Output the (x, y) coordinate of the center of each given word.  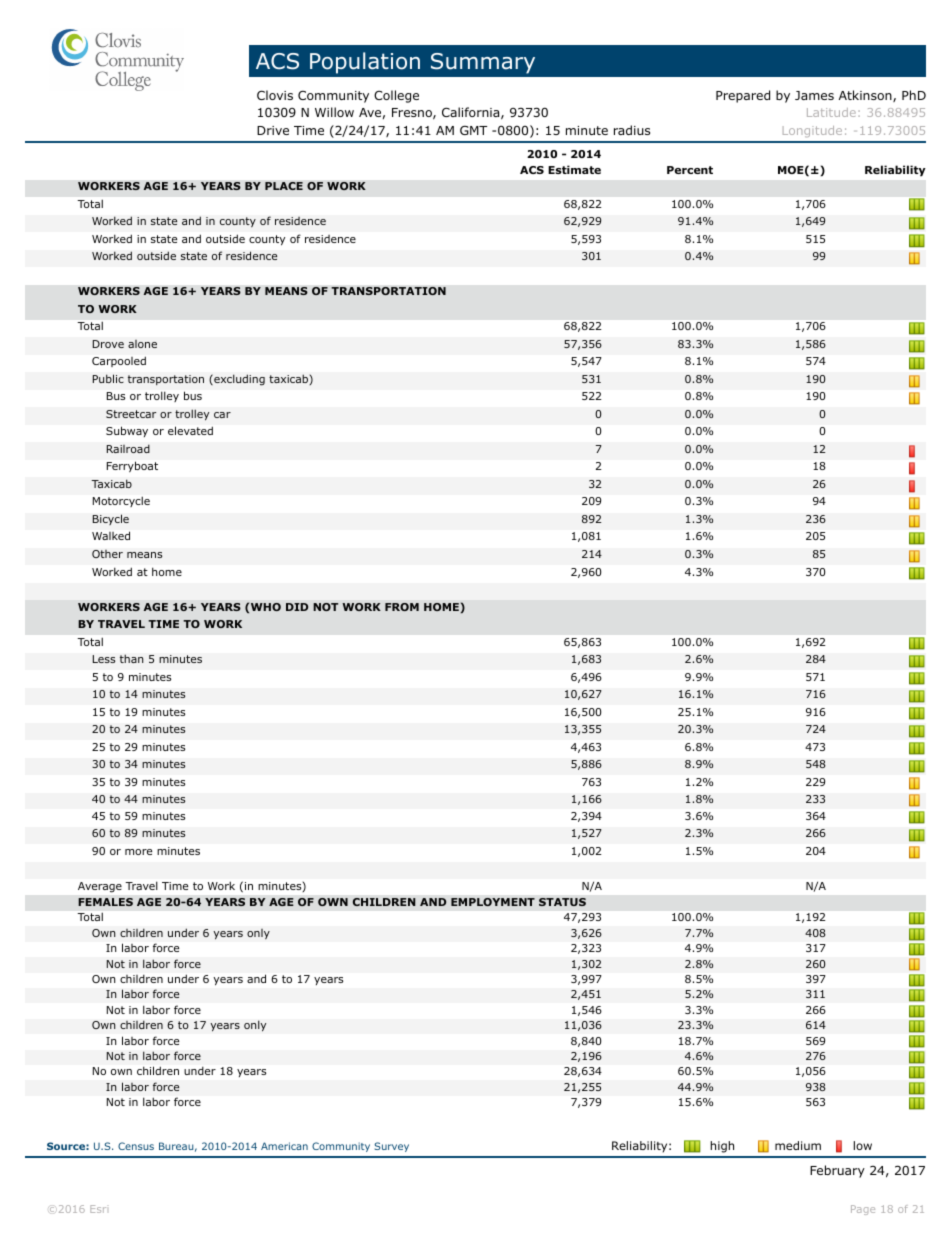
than (132, 658)
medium (798, 1145)
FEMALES (105, 902)
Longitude (812, 131)
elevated (190, 430)
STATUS (562, 902)
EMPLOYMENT (493, 902)
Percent (690, 170)
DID (297, 607)
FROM (402, 607)
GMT (473, 130)
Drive (273, 130)
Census (136, 1146)
